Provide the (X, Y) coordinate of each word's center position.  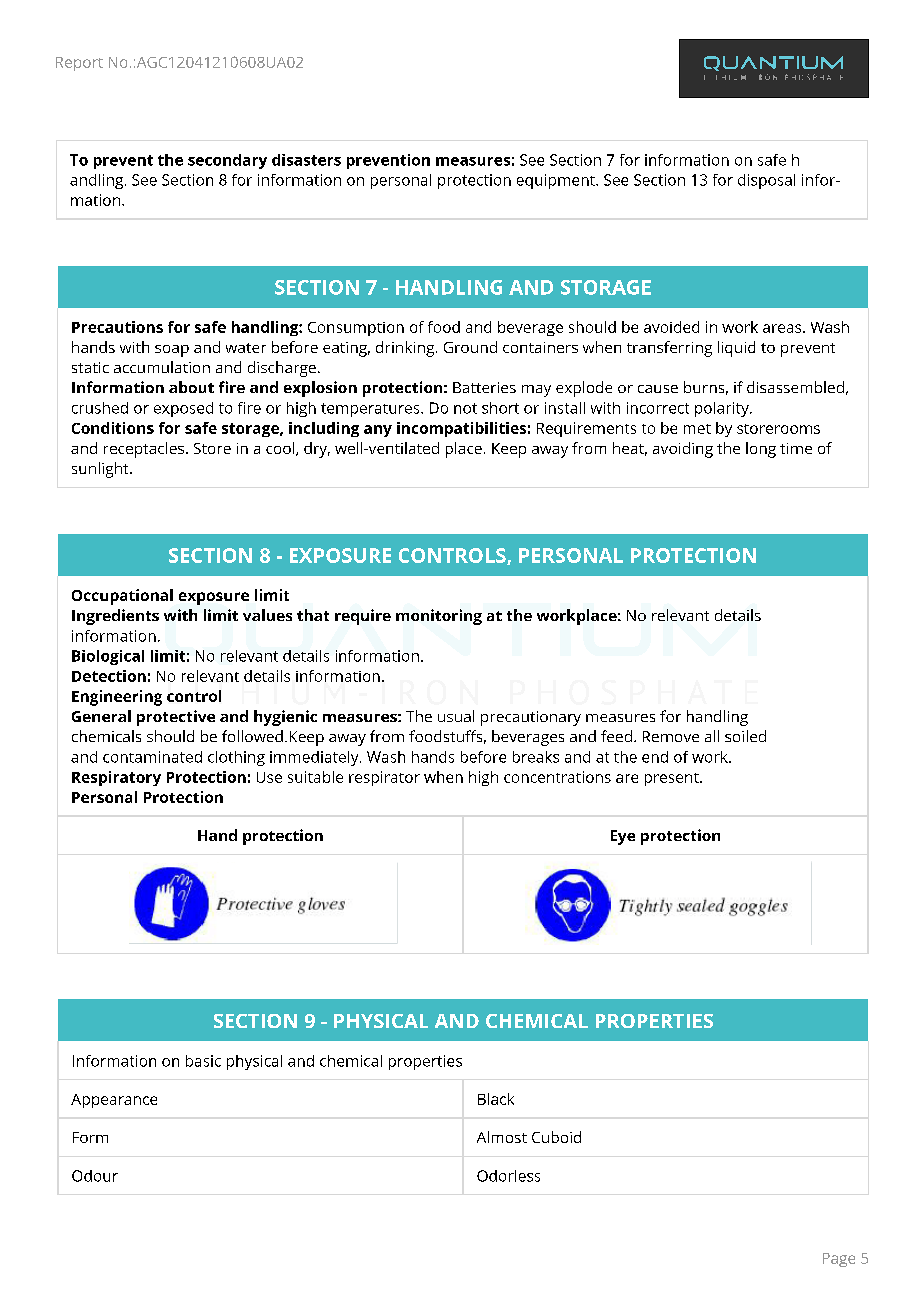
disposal (766, 181)
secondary (227, 161)
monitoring (439, 617)
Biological (108, 657)
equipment (557, 181)
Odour (95, 1176)
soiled (745, 736)
